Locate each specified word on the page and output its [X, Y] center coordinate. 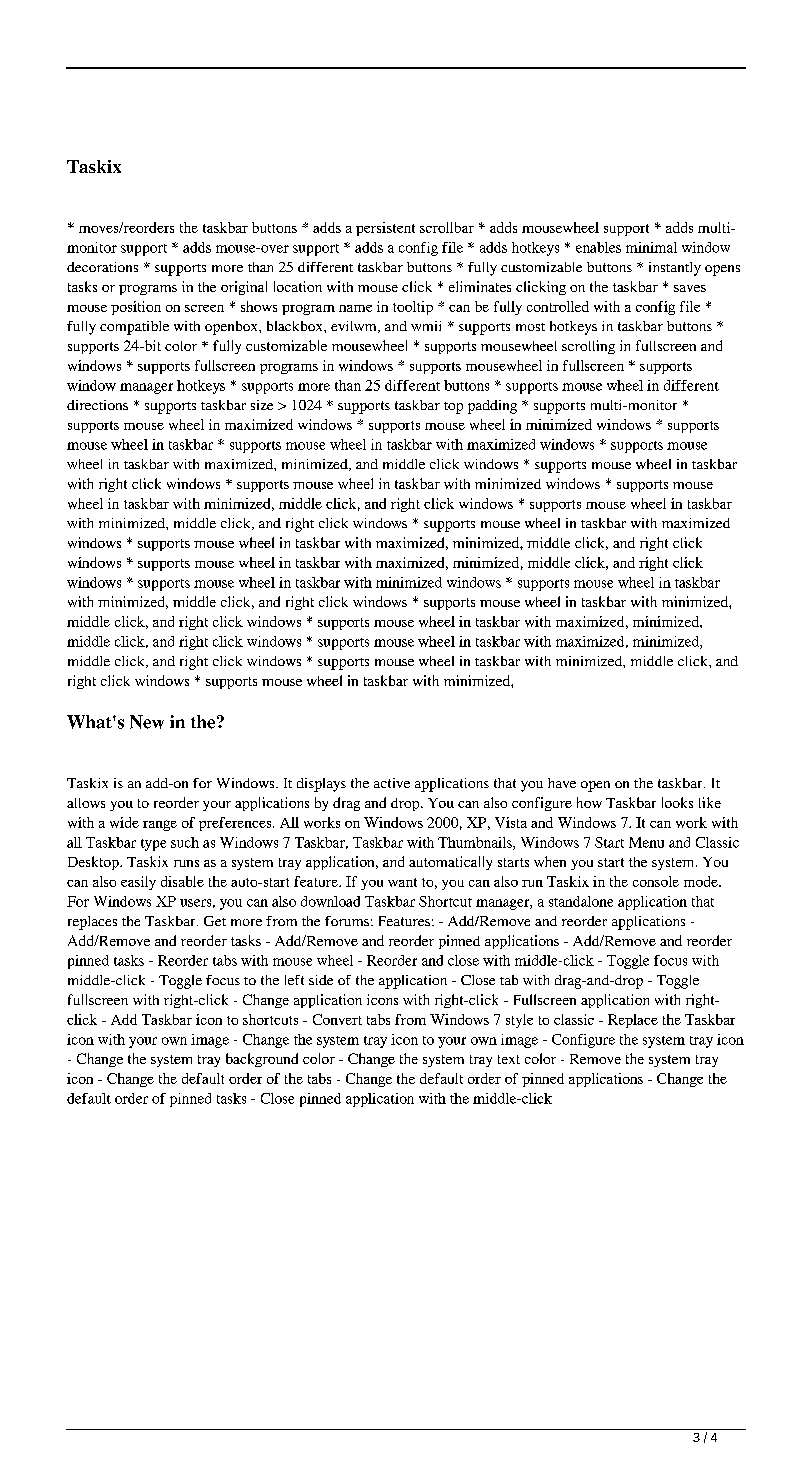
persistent [385, 229]
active [392, 783]
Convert [337, 1019]
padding [492, 407]
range [160, 825]
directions [97, 405]
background [262, 1060]
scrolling [588, 347]
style [519, 1021]
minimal [651, 247]
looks [677, 802]
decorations [102, 267]
